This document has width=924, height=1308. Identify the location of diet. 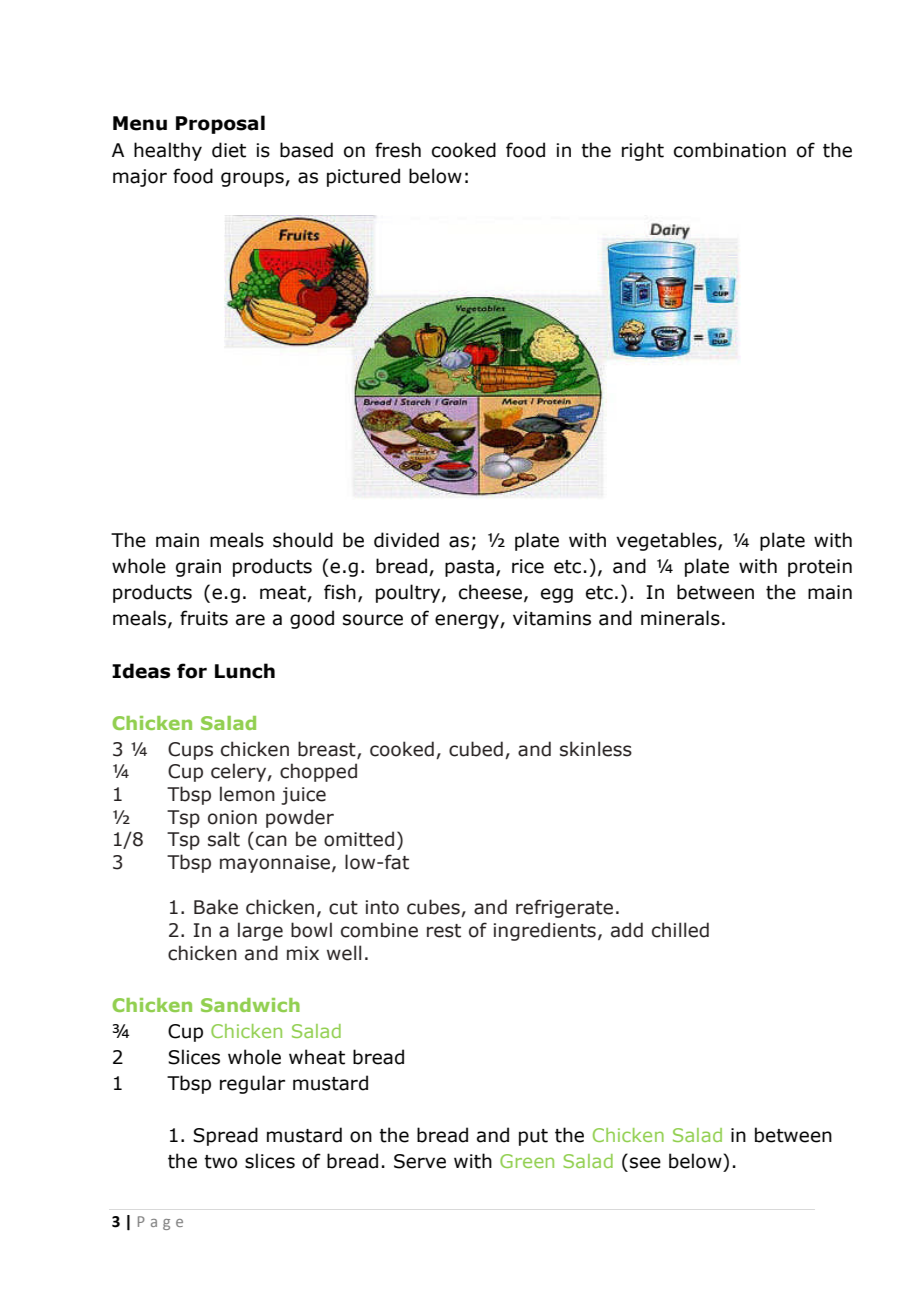
(229, 150).
